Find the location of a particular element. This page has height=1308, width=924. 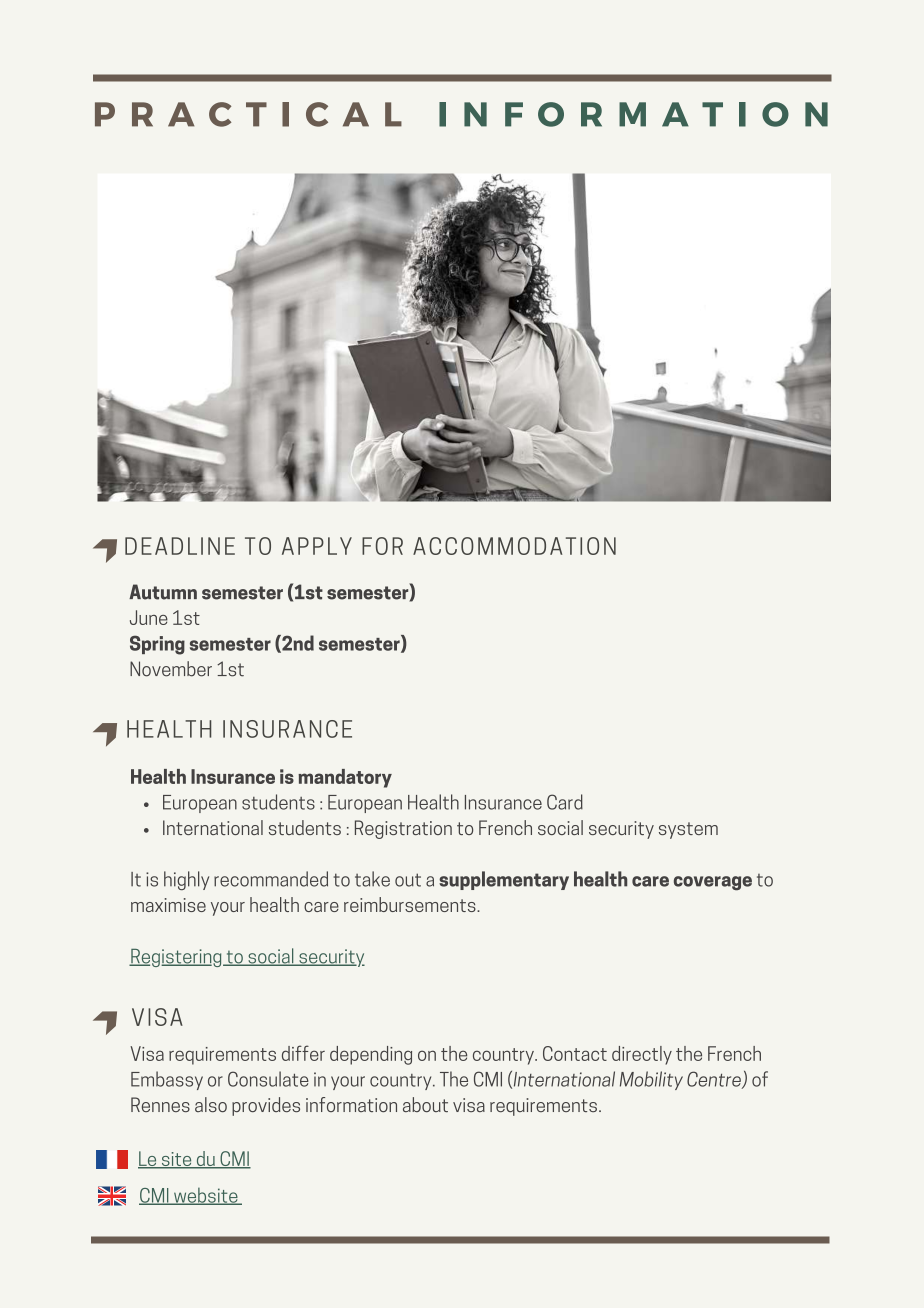

mandatory is located at coordinates (345, 778).
